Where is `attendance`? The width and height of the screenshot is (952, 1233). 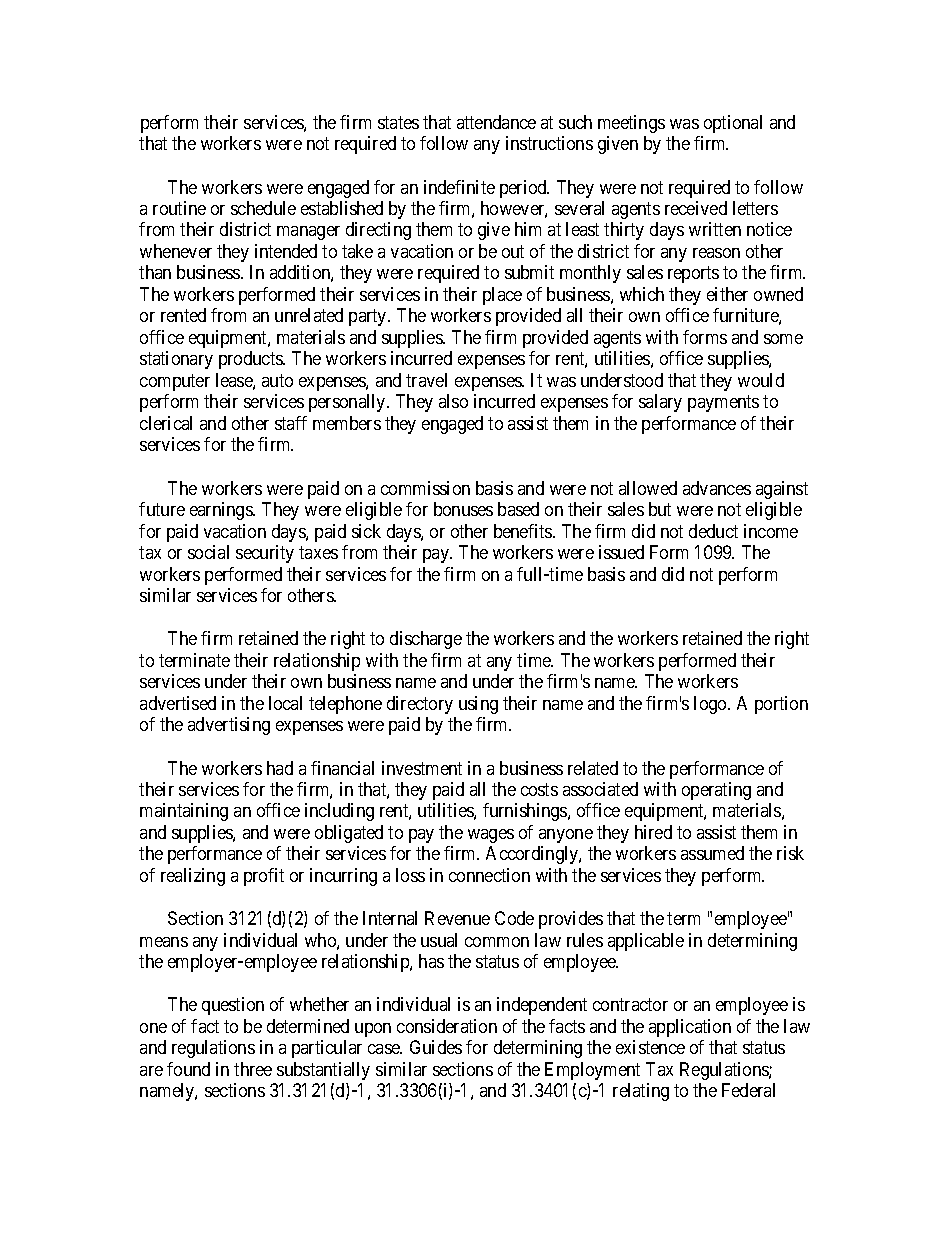
attendance is located at coordinates (496, 122).
